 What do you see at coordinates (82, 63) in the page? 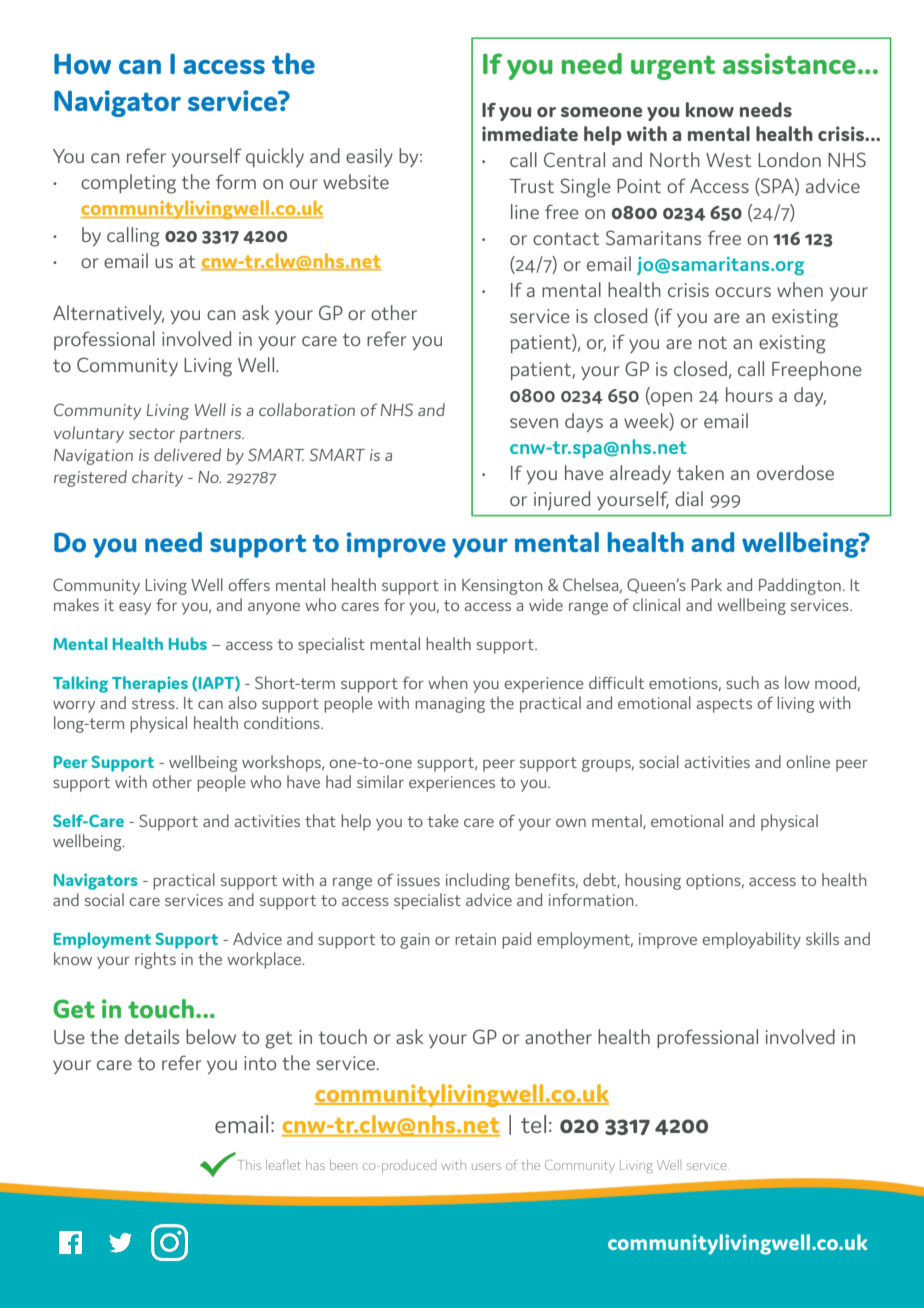
I see `How` at bounding box center [82, 63].
